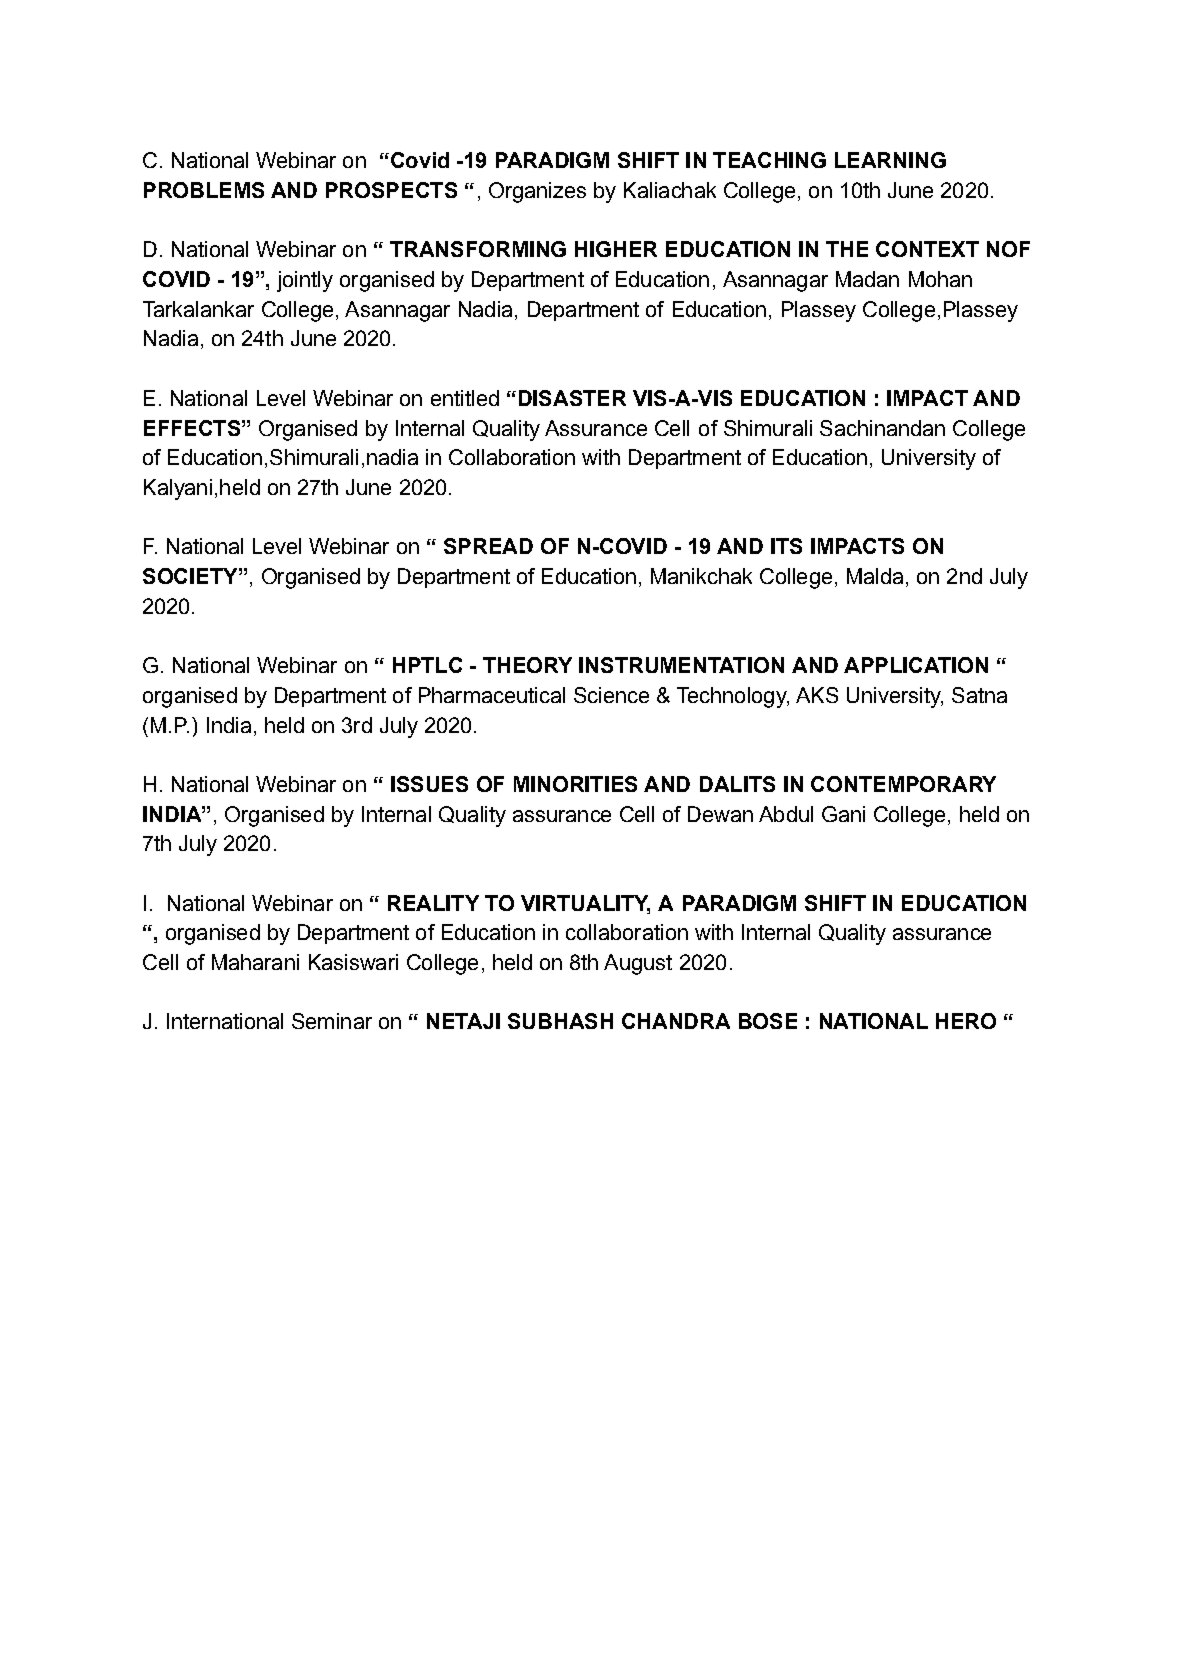  What do you see at coordinates (332, 1021) in the screenshot?
I see `Seminar` at bounding box center [332, 1021].
